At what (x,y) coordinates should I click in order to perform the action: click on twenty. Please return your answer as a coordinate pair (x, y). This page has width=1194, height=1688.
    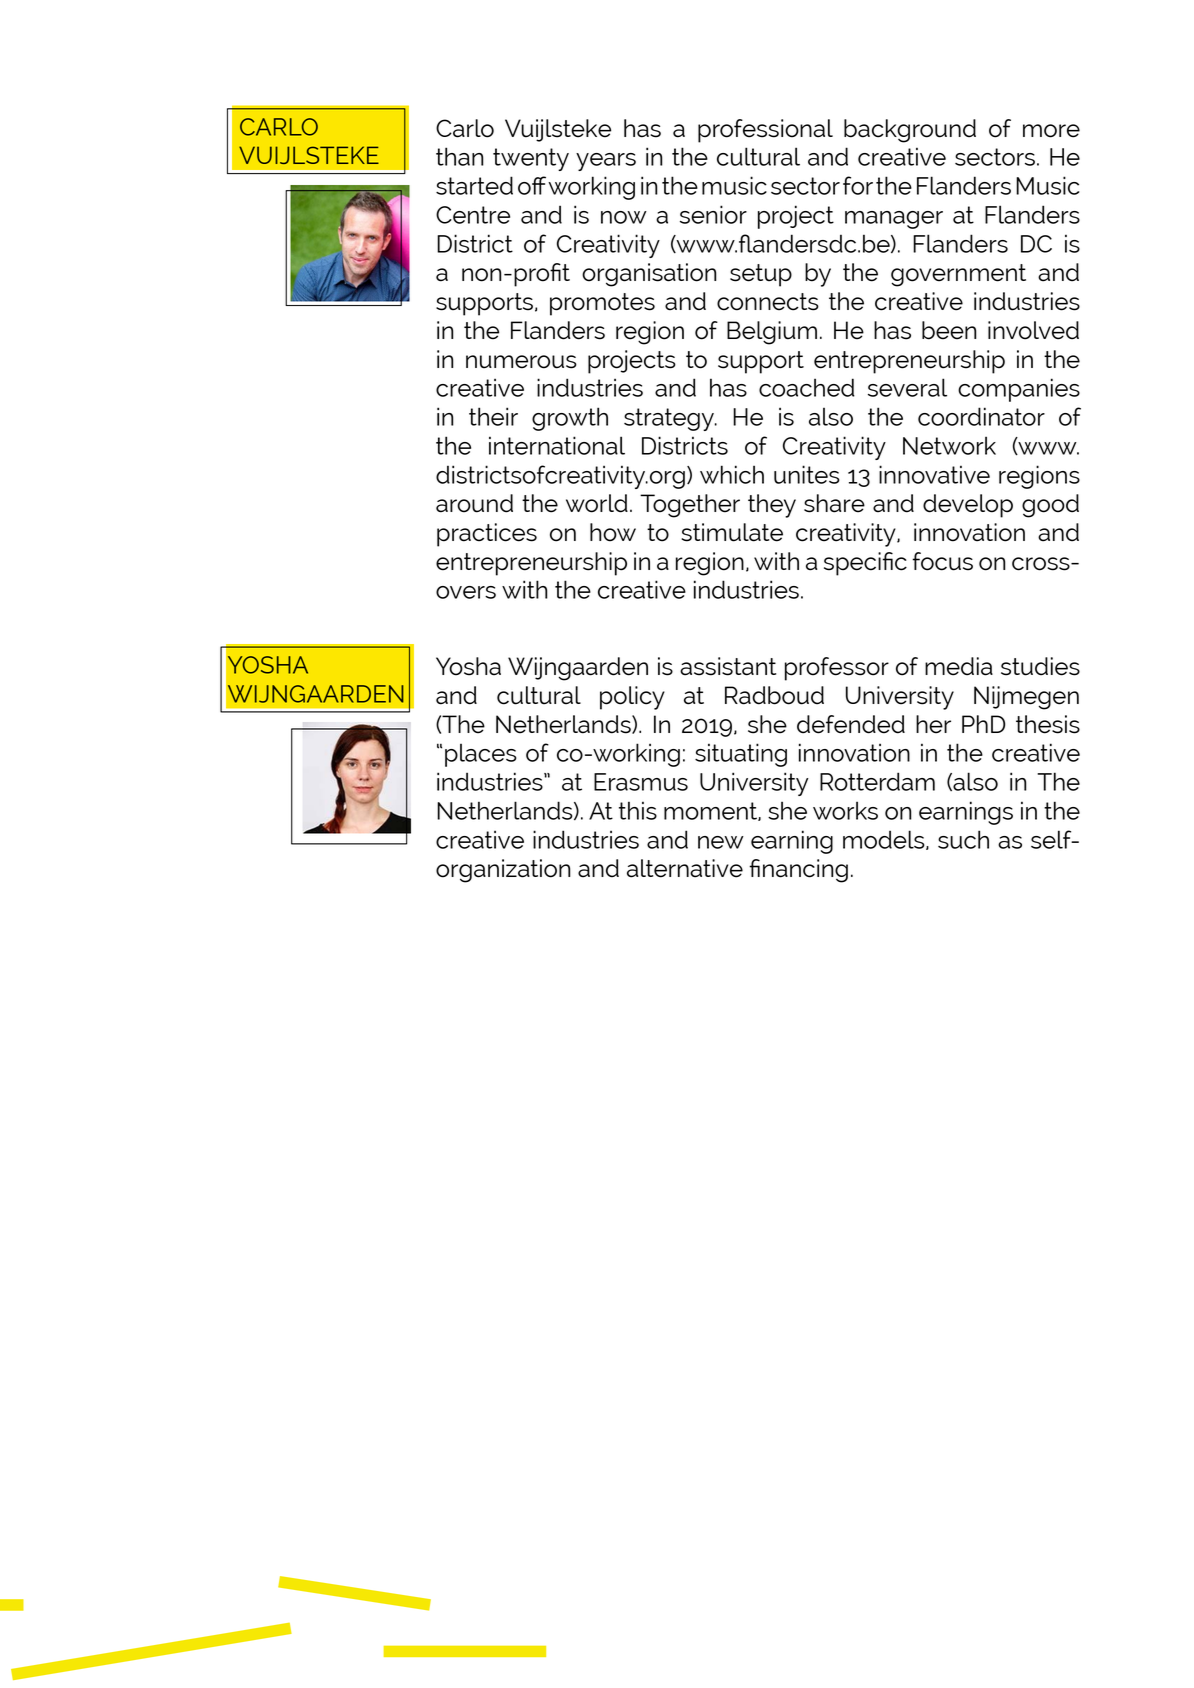
    Looking at the image, I should click on (531, 159).
